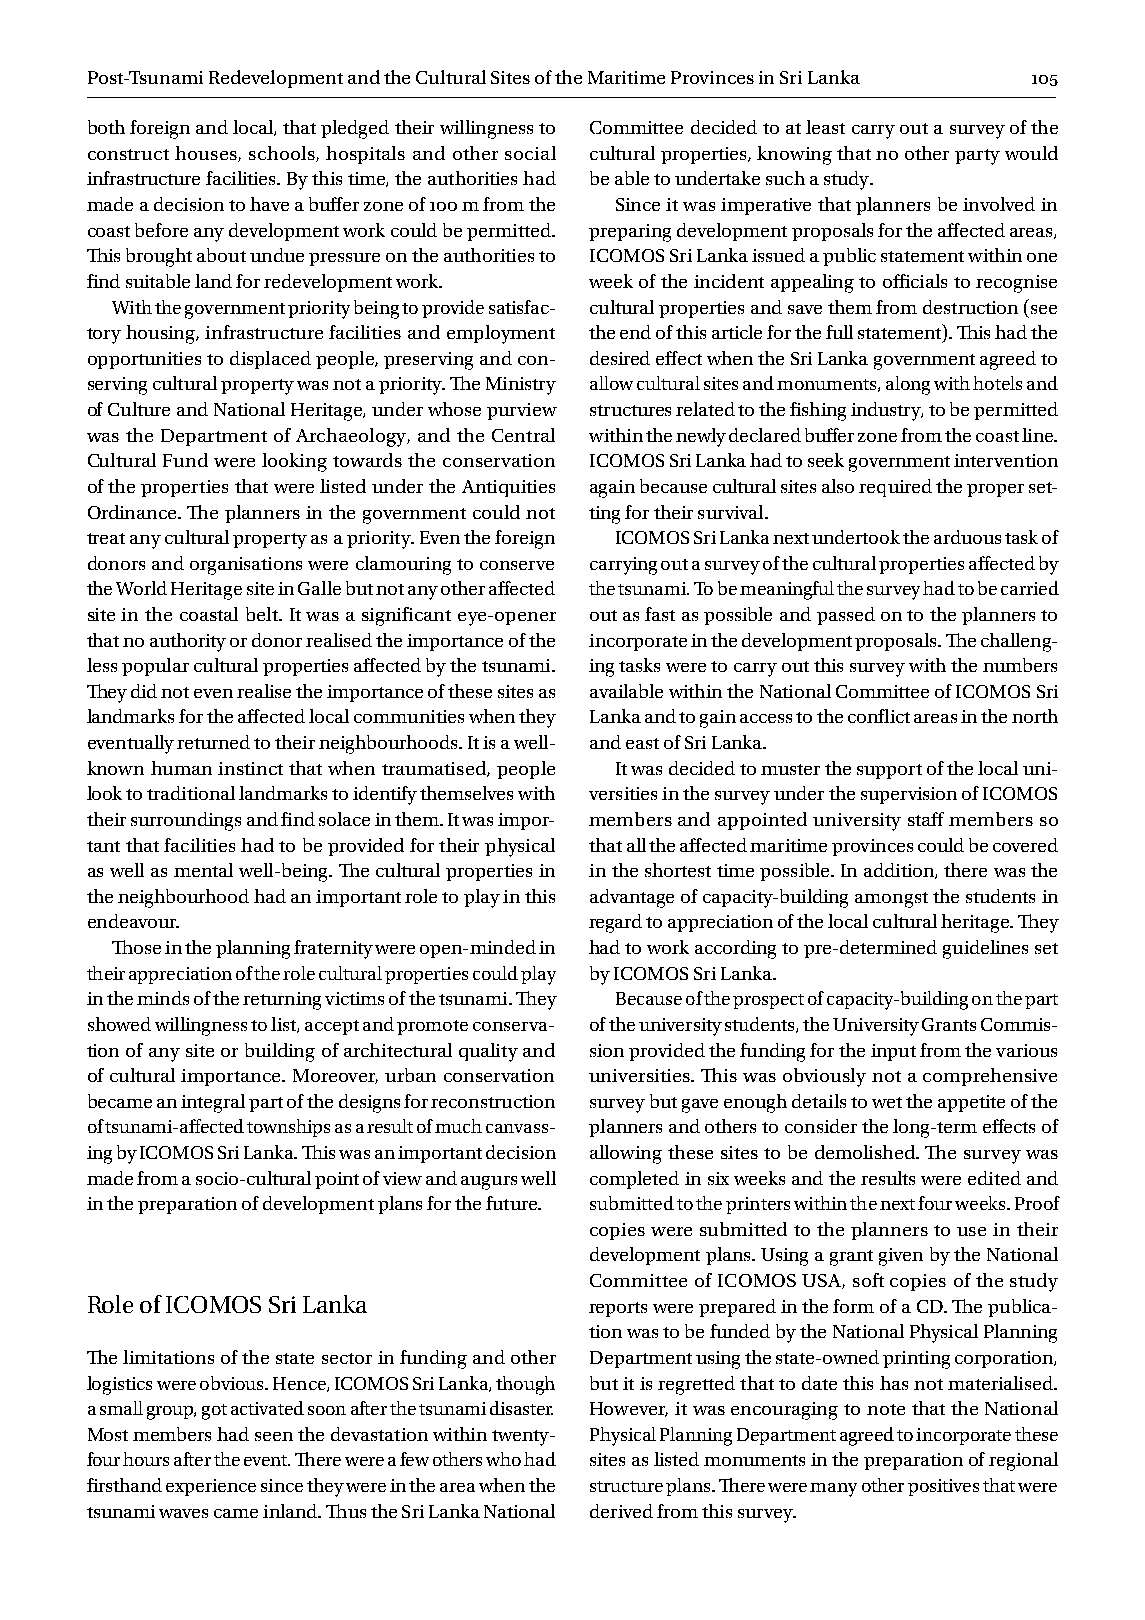 This document has width=1145, height=1620. Describe the element at coordinates (530, 153) in the document. I see `social` at that location.
